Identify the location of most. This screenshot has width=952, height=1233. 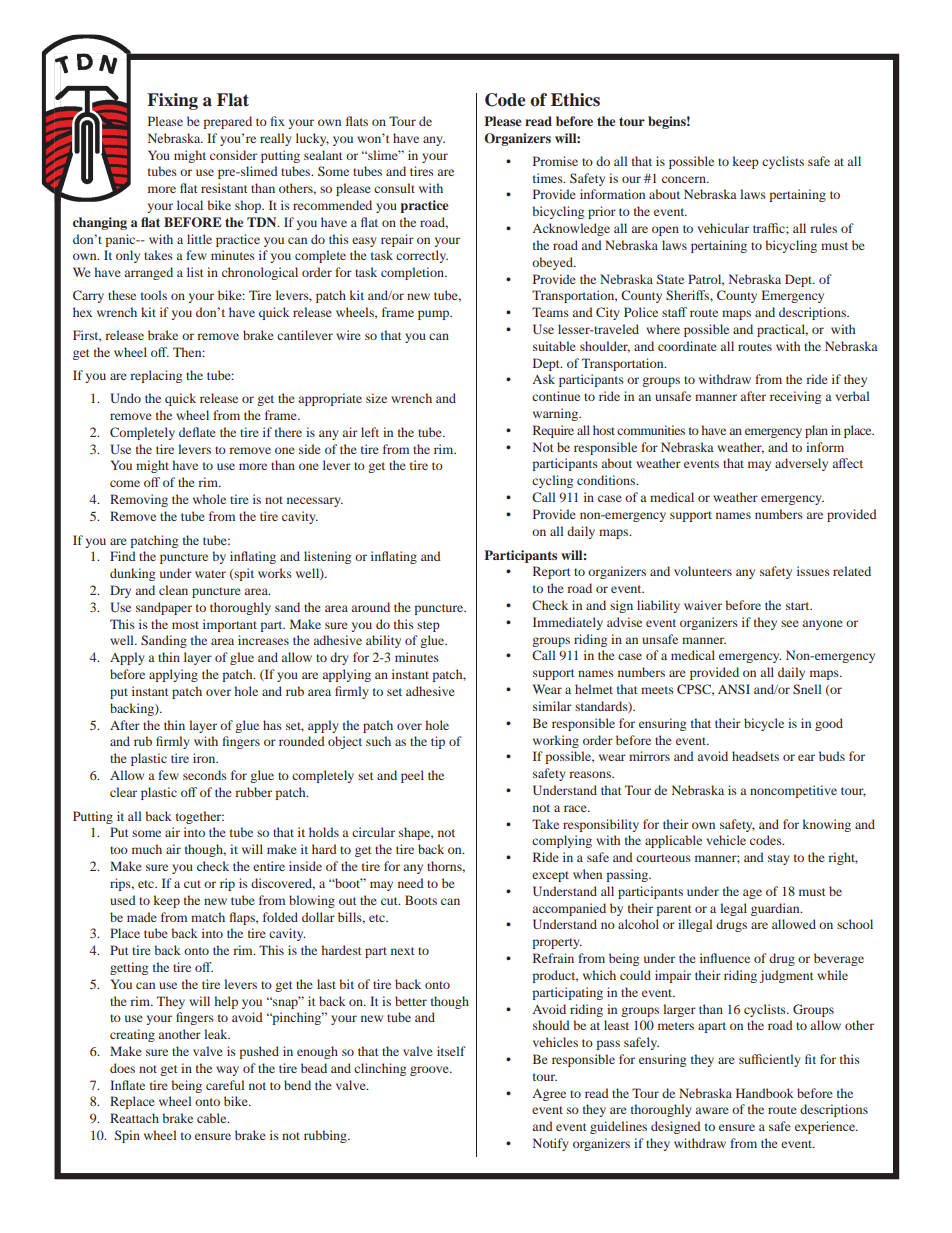
(185, 625).
